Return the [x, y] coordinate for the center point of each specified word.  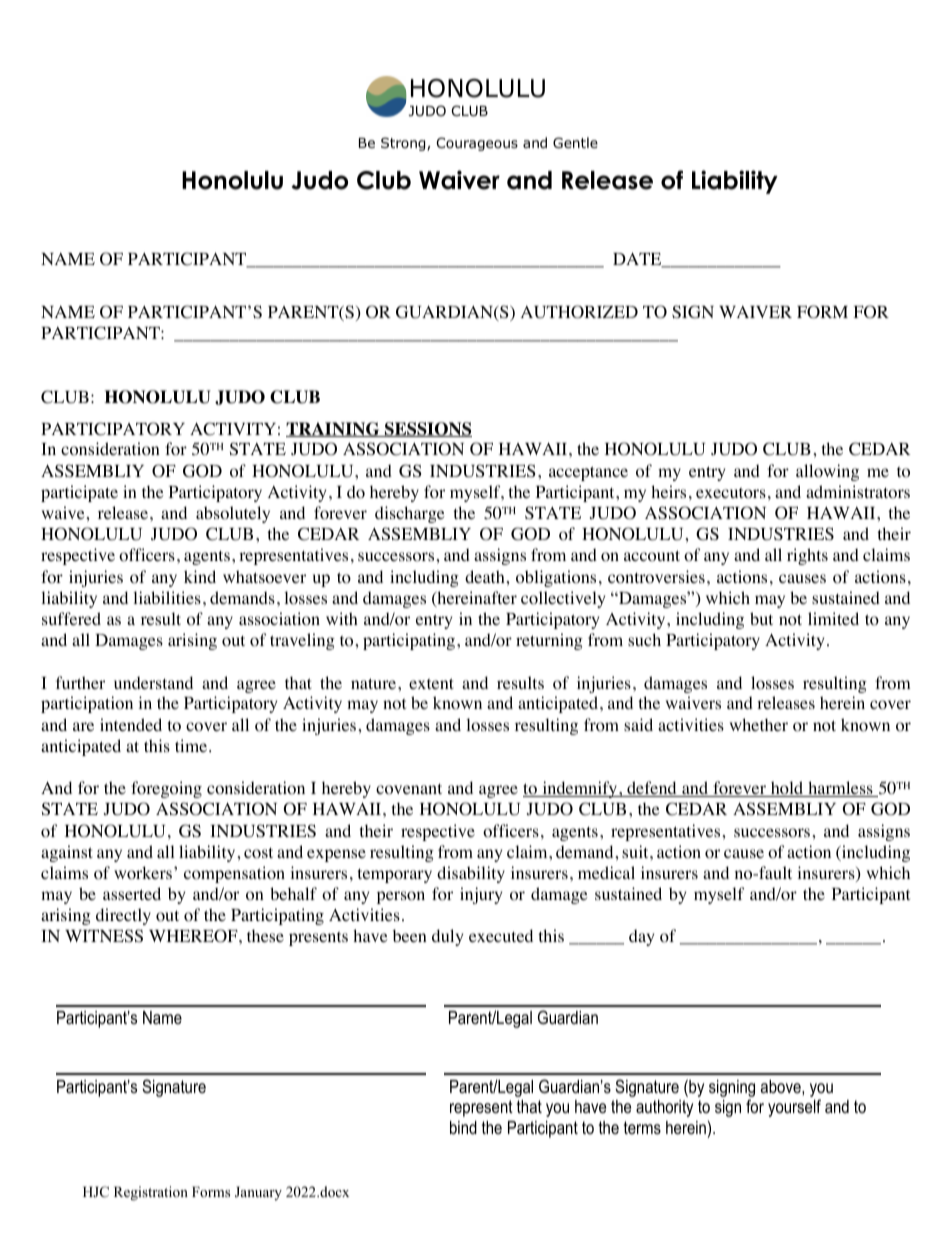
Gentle [575, 142]
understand [153, 682]
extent [431, 683]
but [761, 618]
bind [463, 1127]
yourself [794, 1108]
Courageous [477, 144]
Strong [404, 144]
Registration [151, 1193]
